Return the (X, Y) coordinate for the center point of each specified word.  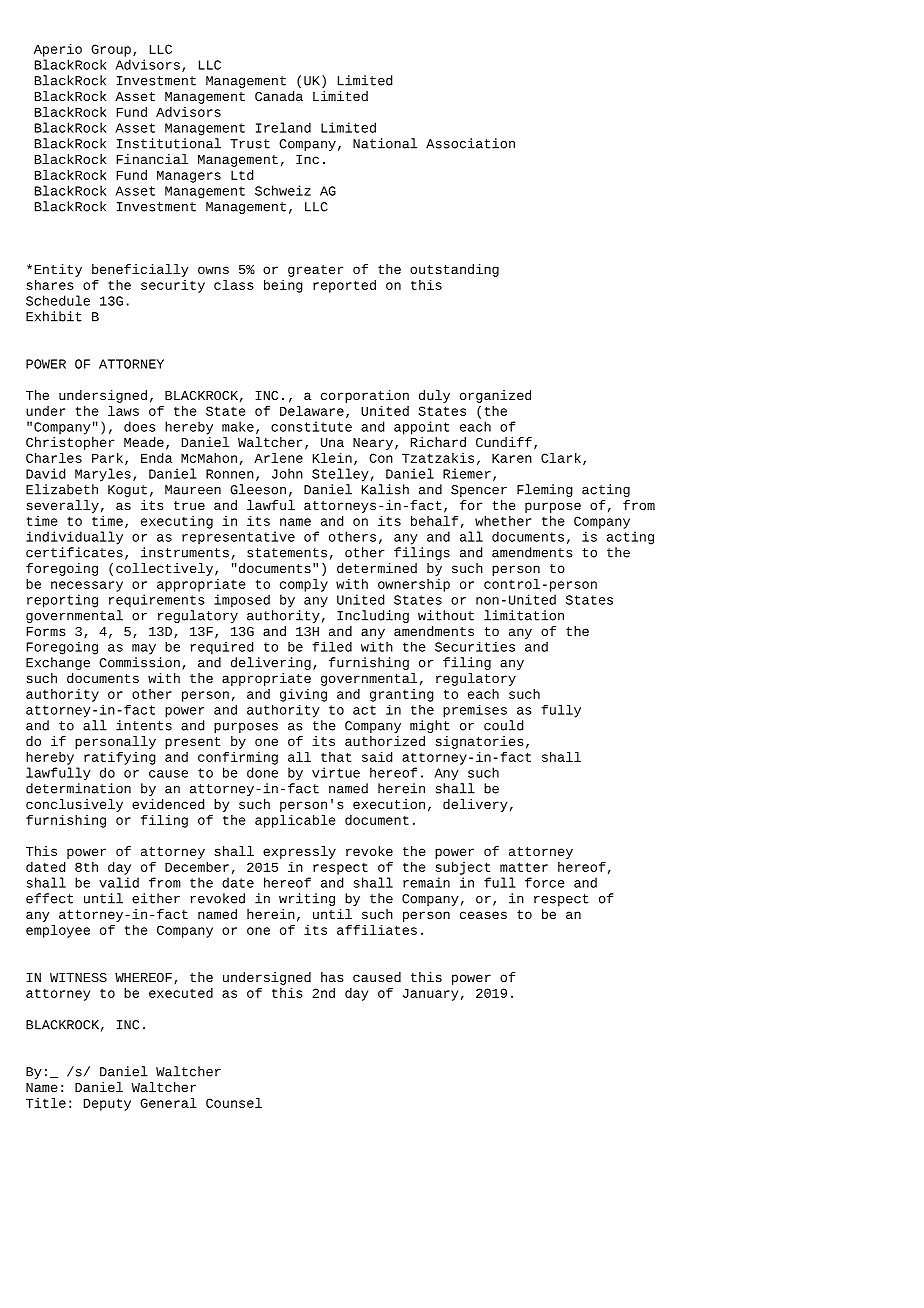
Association (470, 143)
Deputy (107, 1104)
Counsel (234, 1103)
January (430, 994)
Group (111, 50)
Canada (279, 96)
